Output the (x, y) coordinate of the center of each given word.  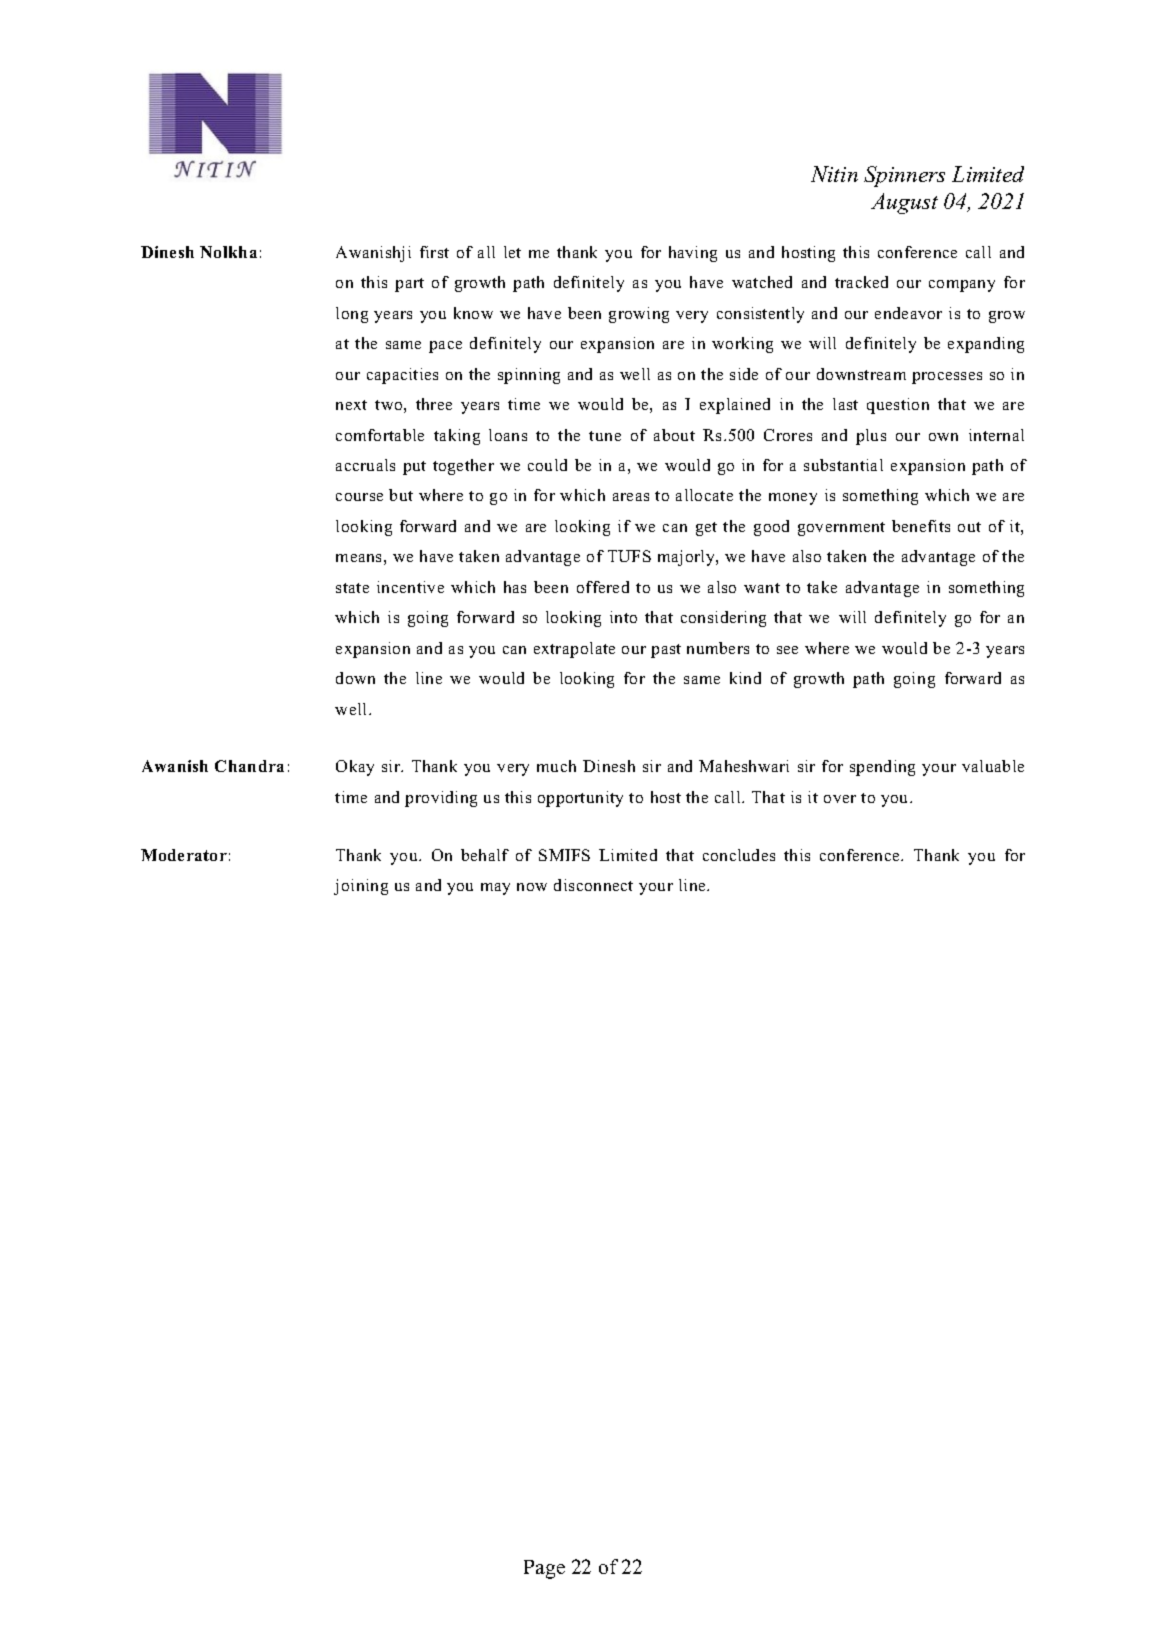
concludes (739, 855)
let (512, 252)
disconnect (593, 885)
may (495, 889)
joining (361, 887)
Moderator (184, 855)
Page (544, 1569)
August (904, 203)
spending (882, 768)
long (352, 315)
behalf (485, 855)
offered (603, 587)
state (352, 588)
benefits (921, 526)
